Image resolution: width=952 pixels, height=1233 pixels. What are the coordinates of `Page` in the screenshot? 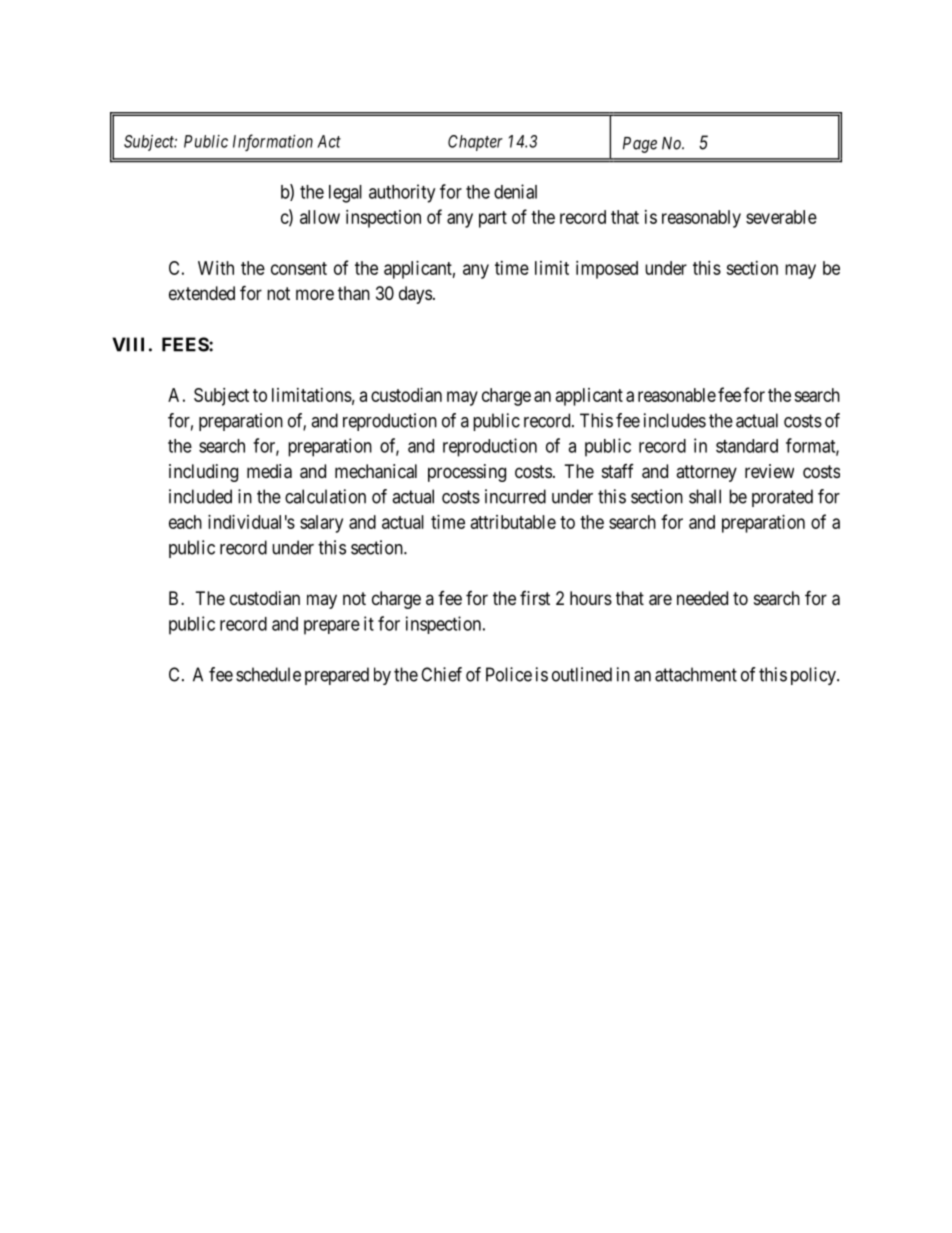 It's located at (640, 145).
